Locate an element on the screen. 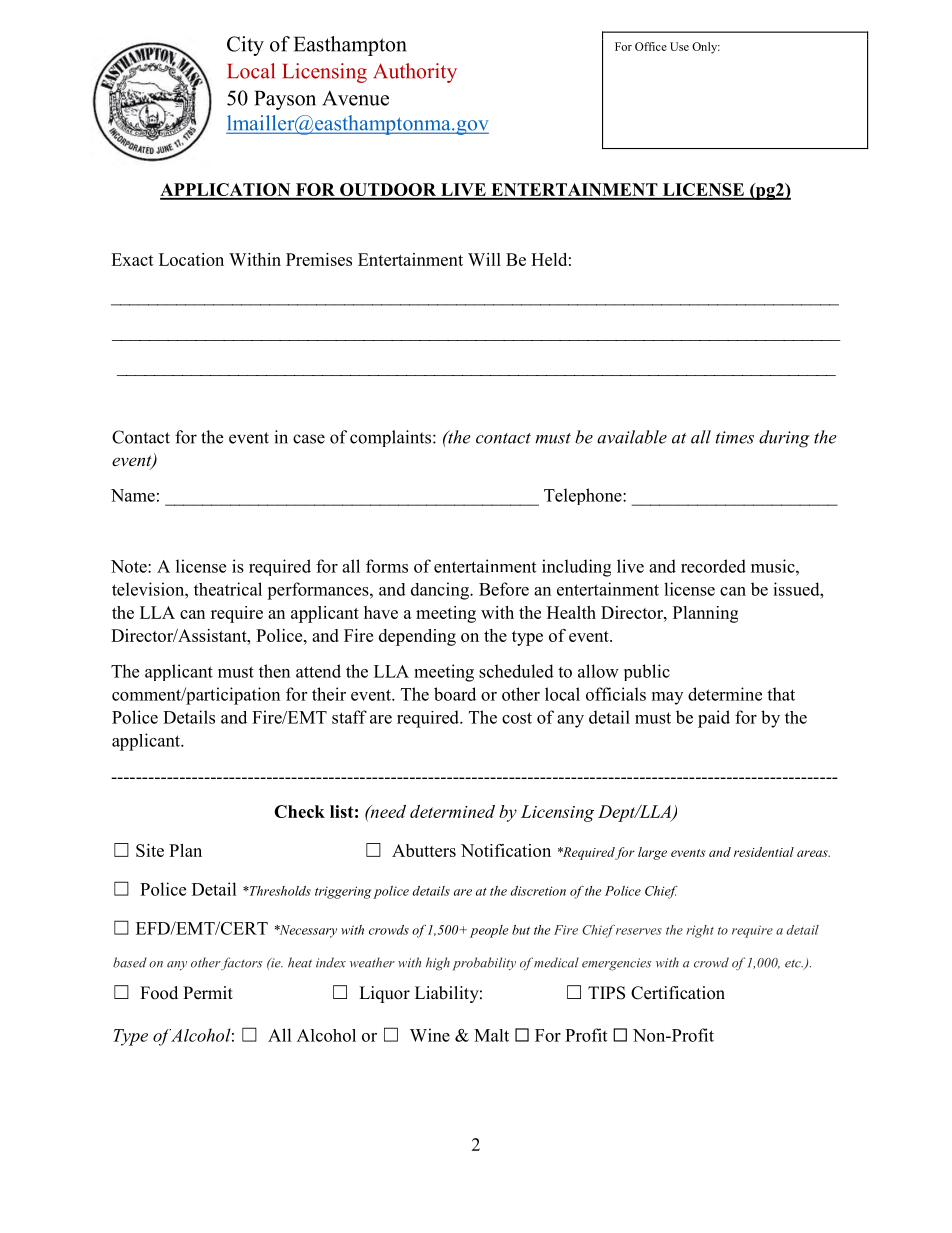 The height and width of the screenshot is (1233, 952). paid is located at coordinates (714, 719).
